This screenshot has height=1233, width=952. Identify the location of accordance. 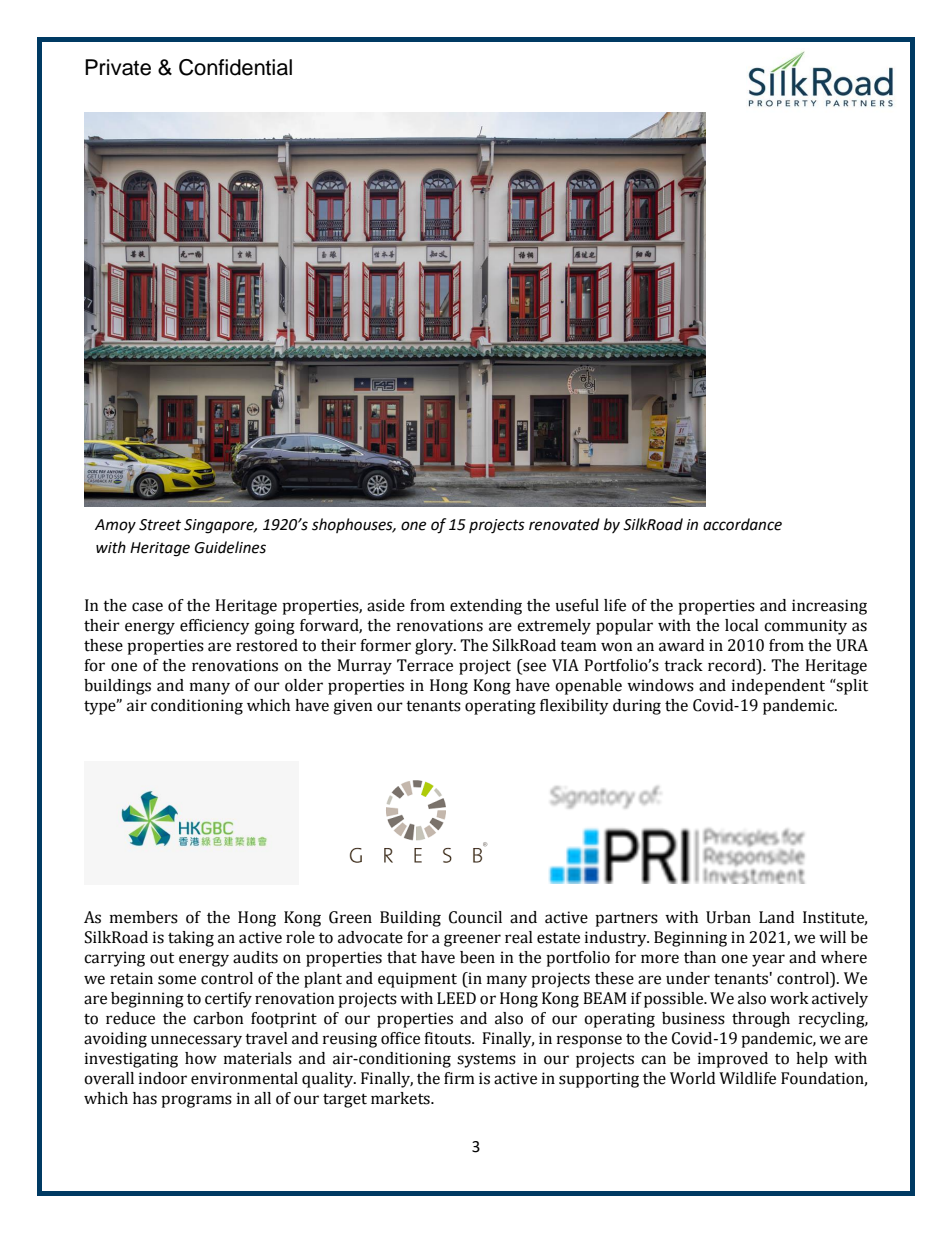
(742, 524).
